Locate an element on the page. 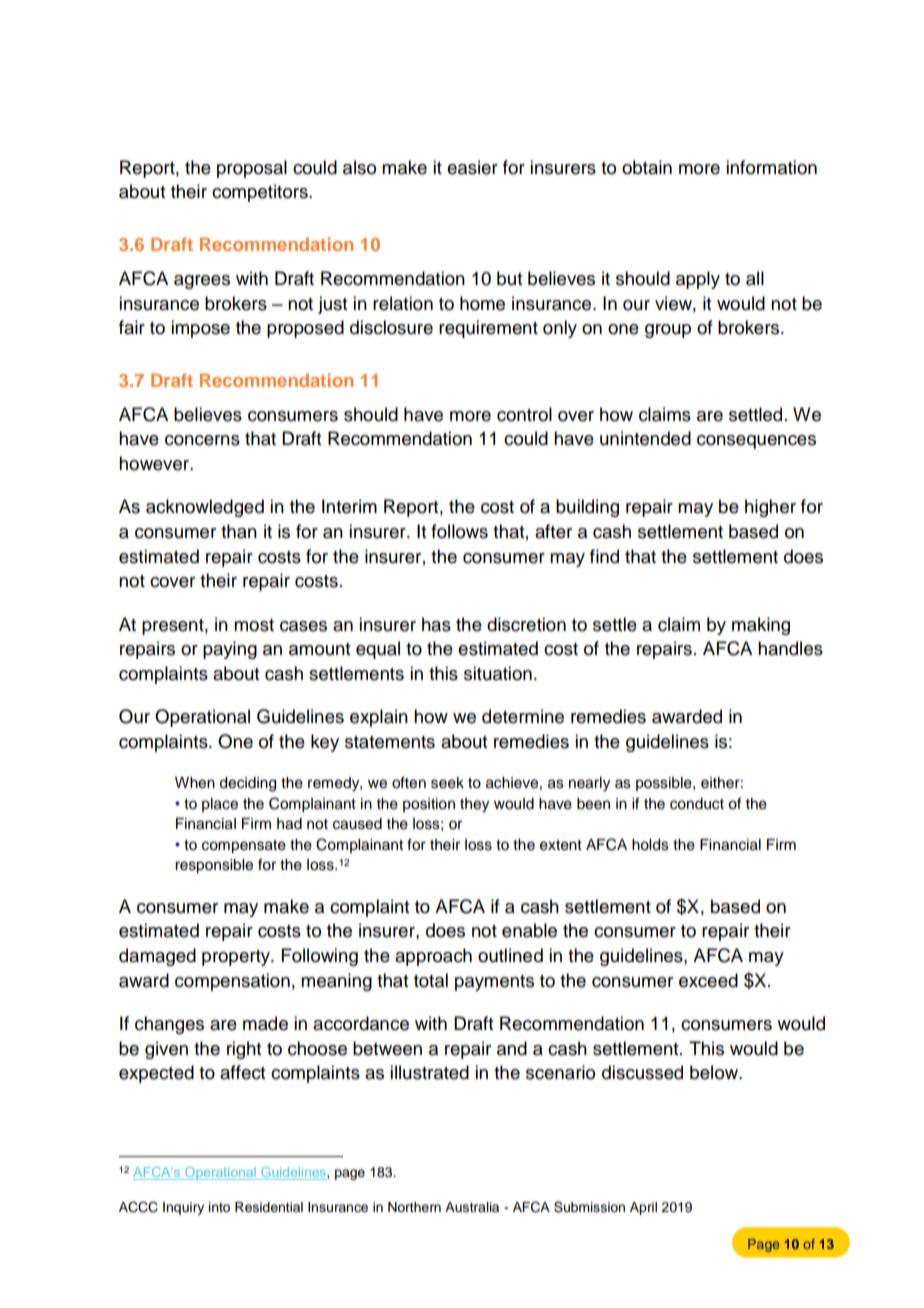  competitors is located at coordinates (261, 193).
